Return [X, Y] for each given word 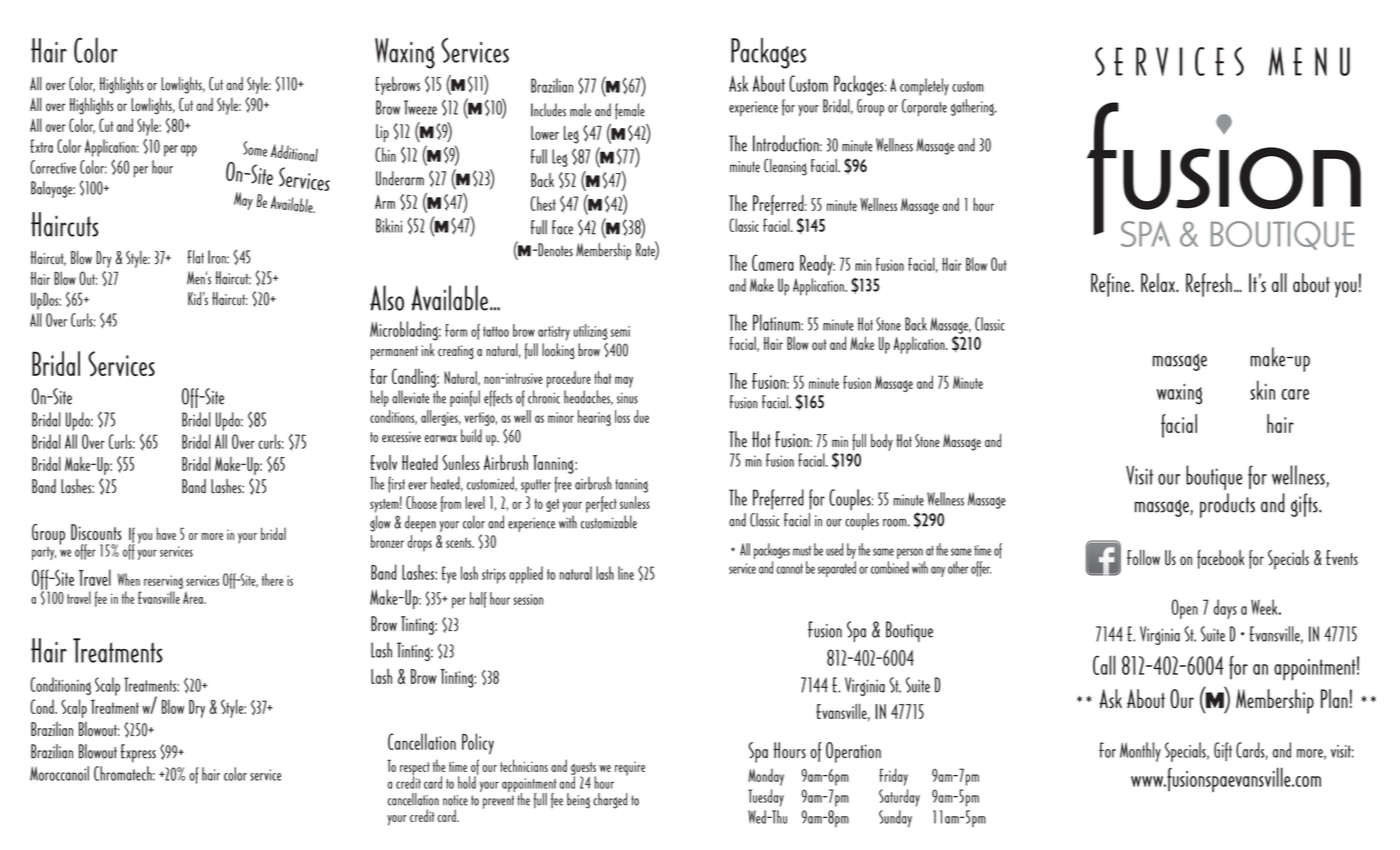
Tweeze [420, 107]
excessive [401, 437]
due [641, 416]
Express [138, 753]
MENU [1309, 61]
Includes [548, 110]
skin [1262, 390]
